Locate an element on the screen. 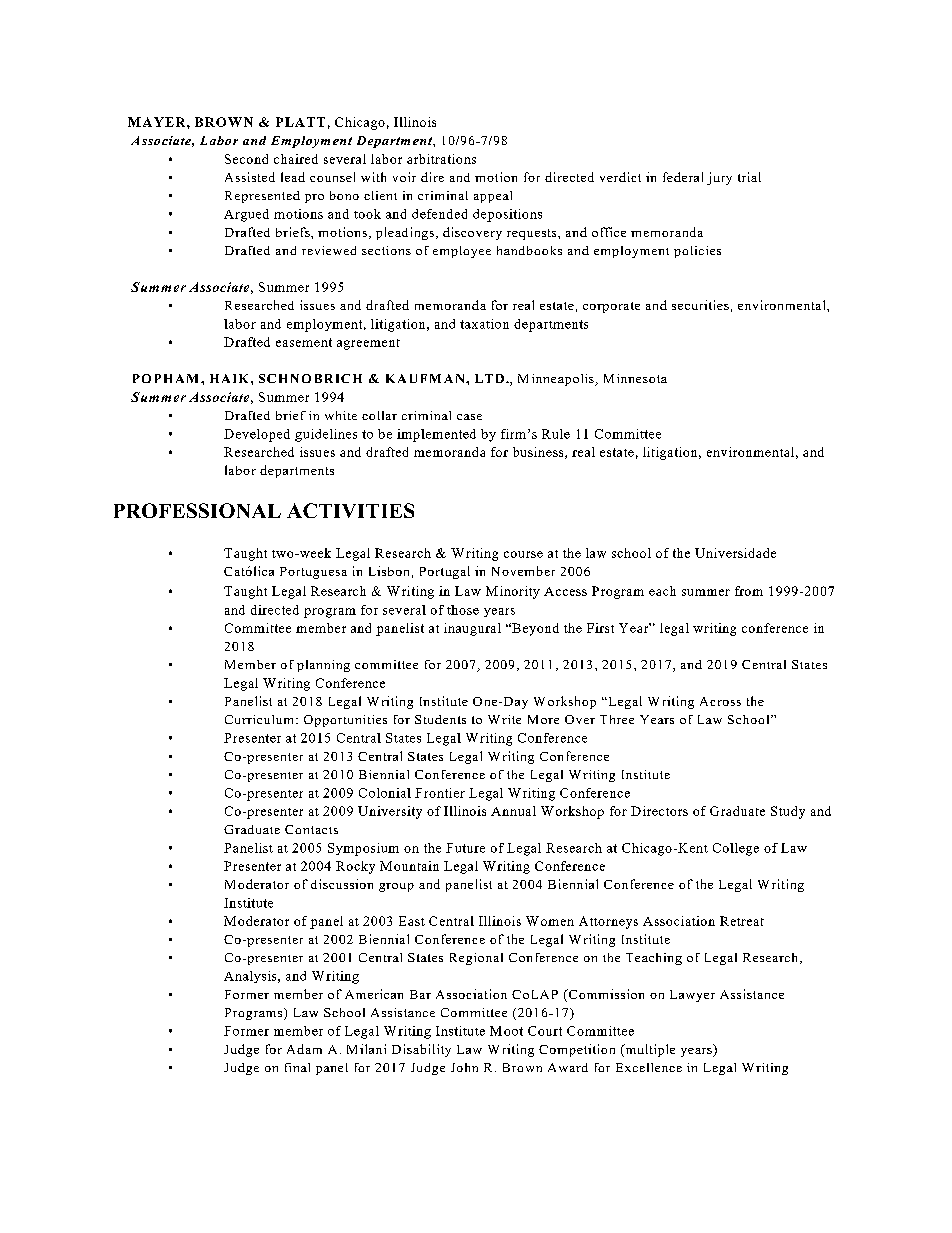 This screenshot has height=1233, width=952. Adam is located at coordinates (304, 1049).
